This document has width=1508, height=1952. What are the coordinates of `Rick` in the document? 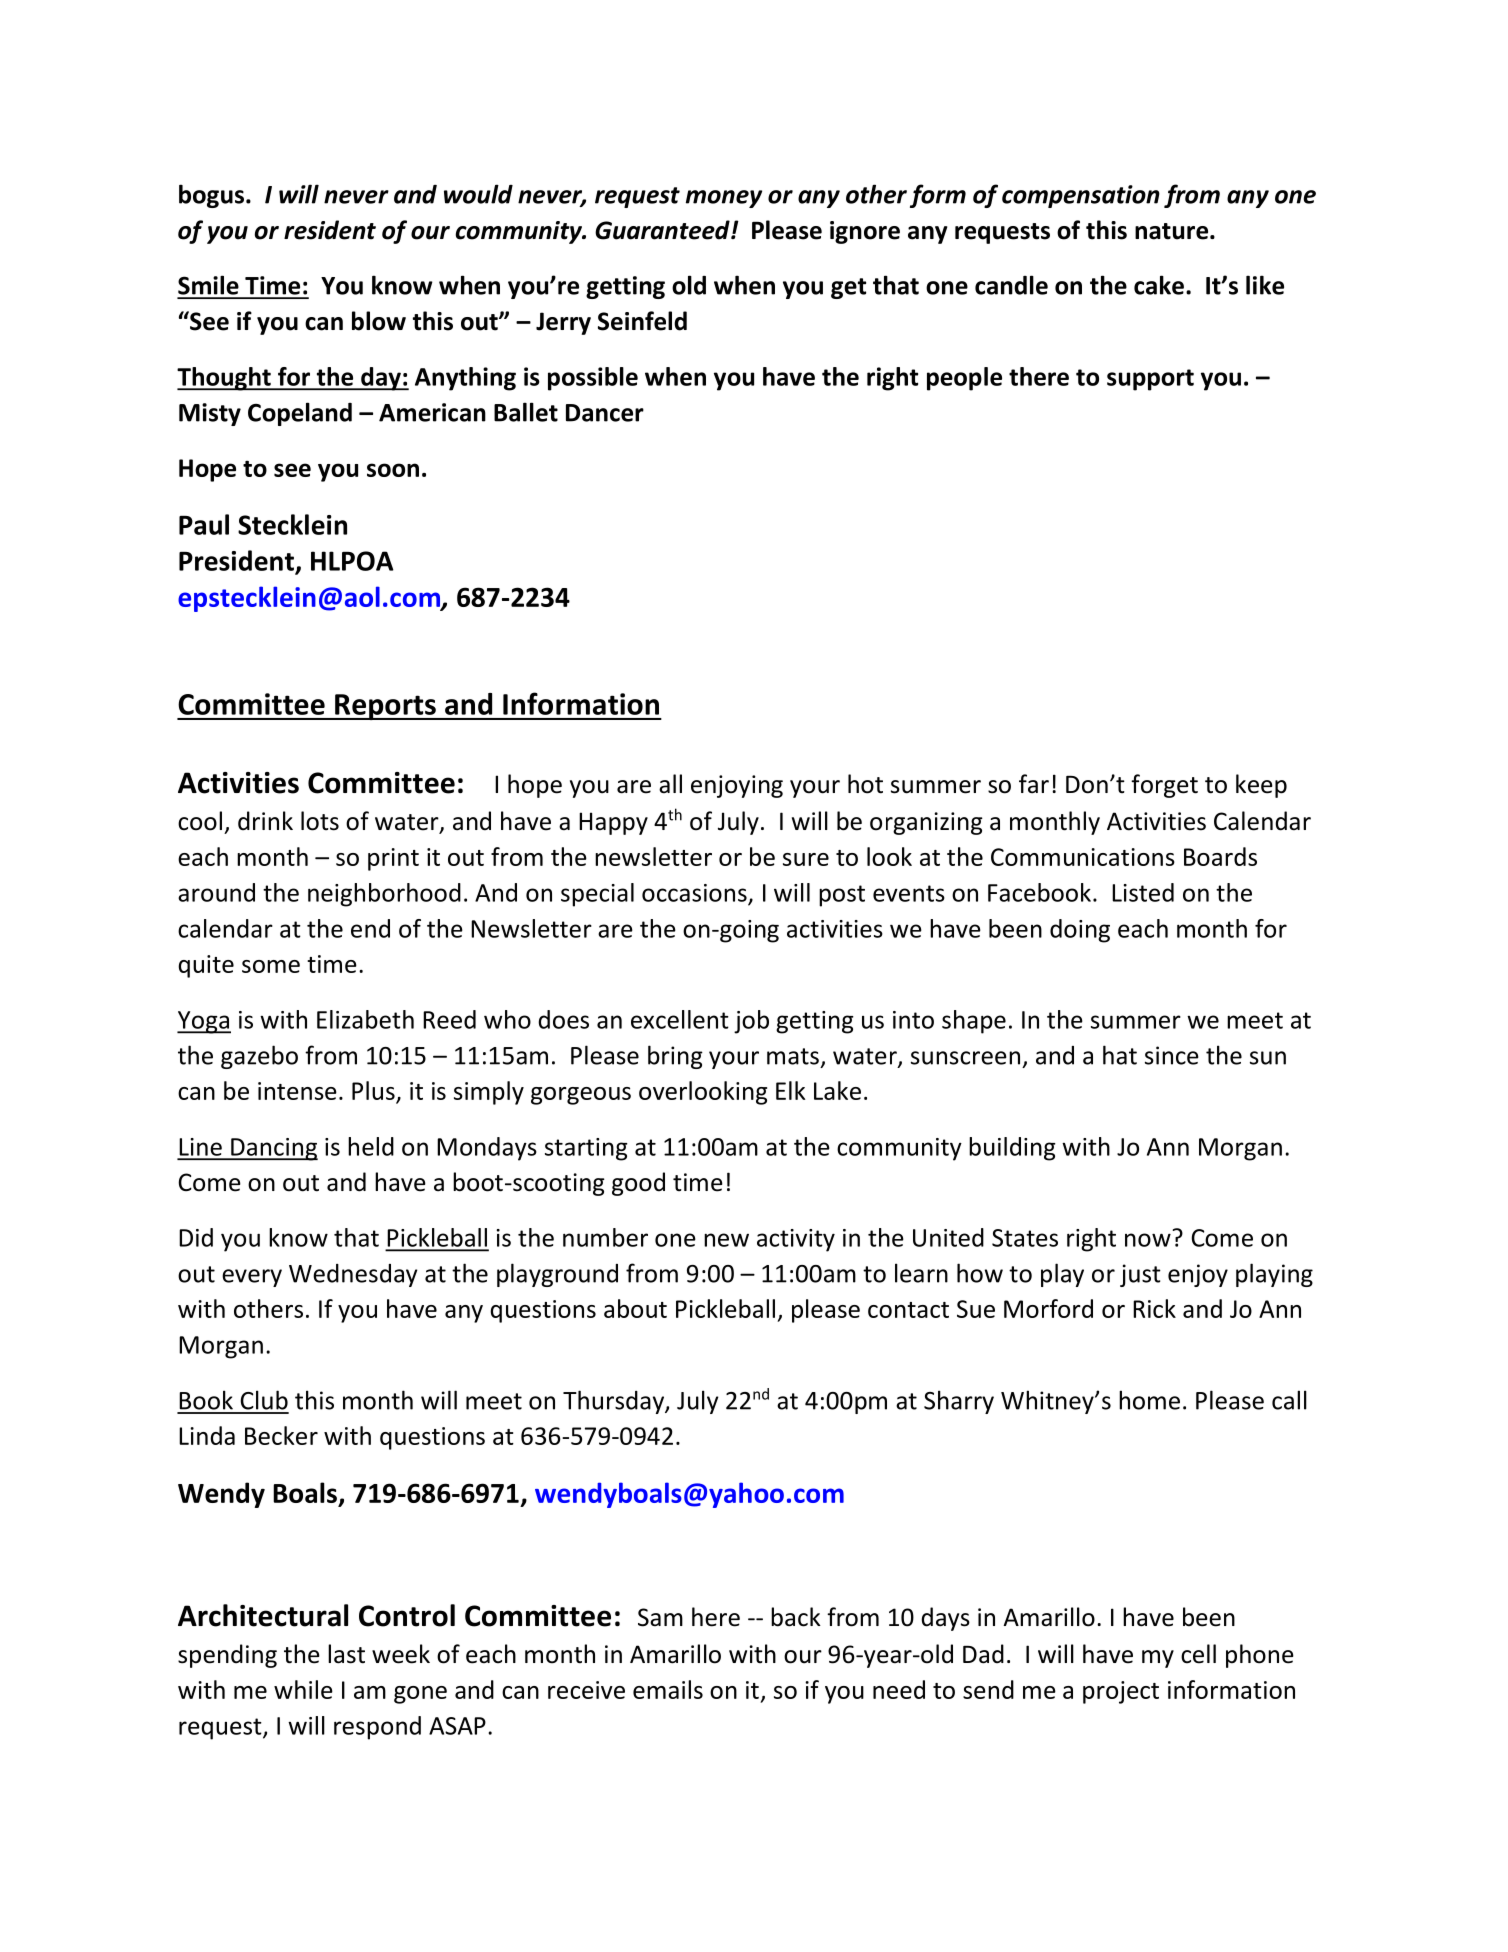 It's located at (1154, 1308).
